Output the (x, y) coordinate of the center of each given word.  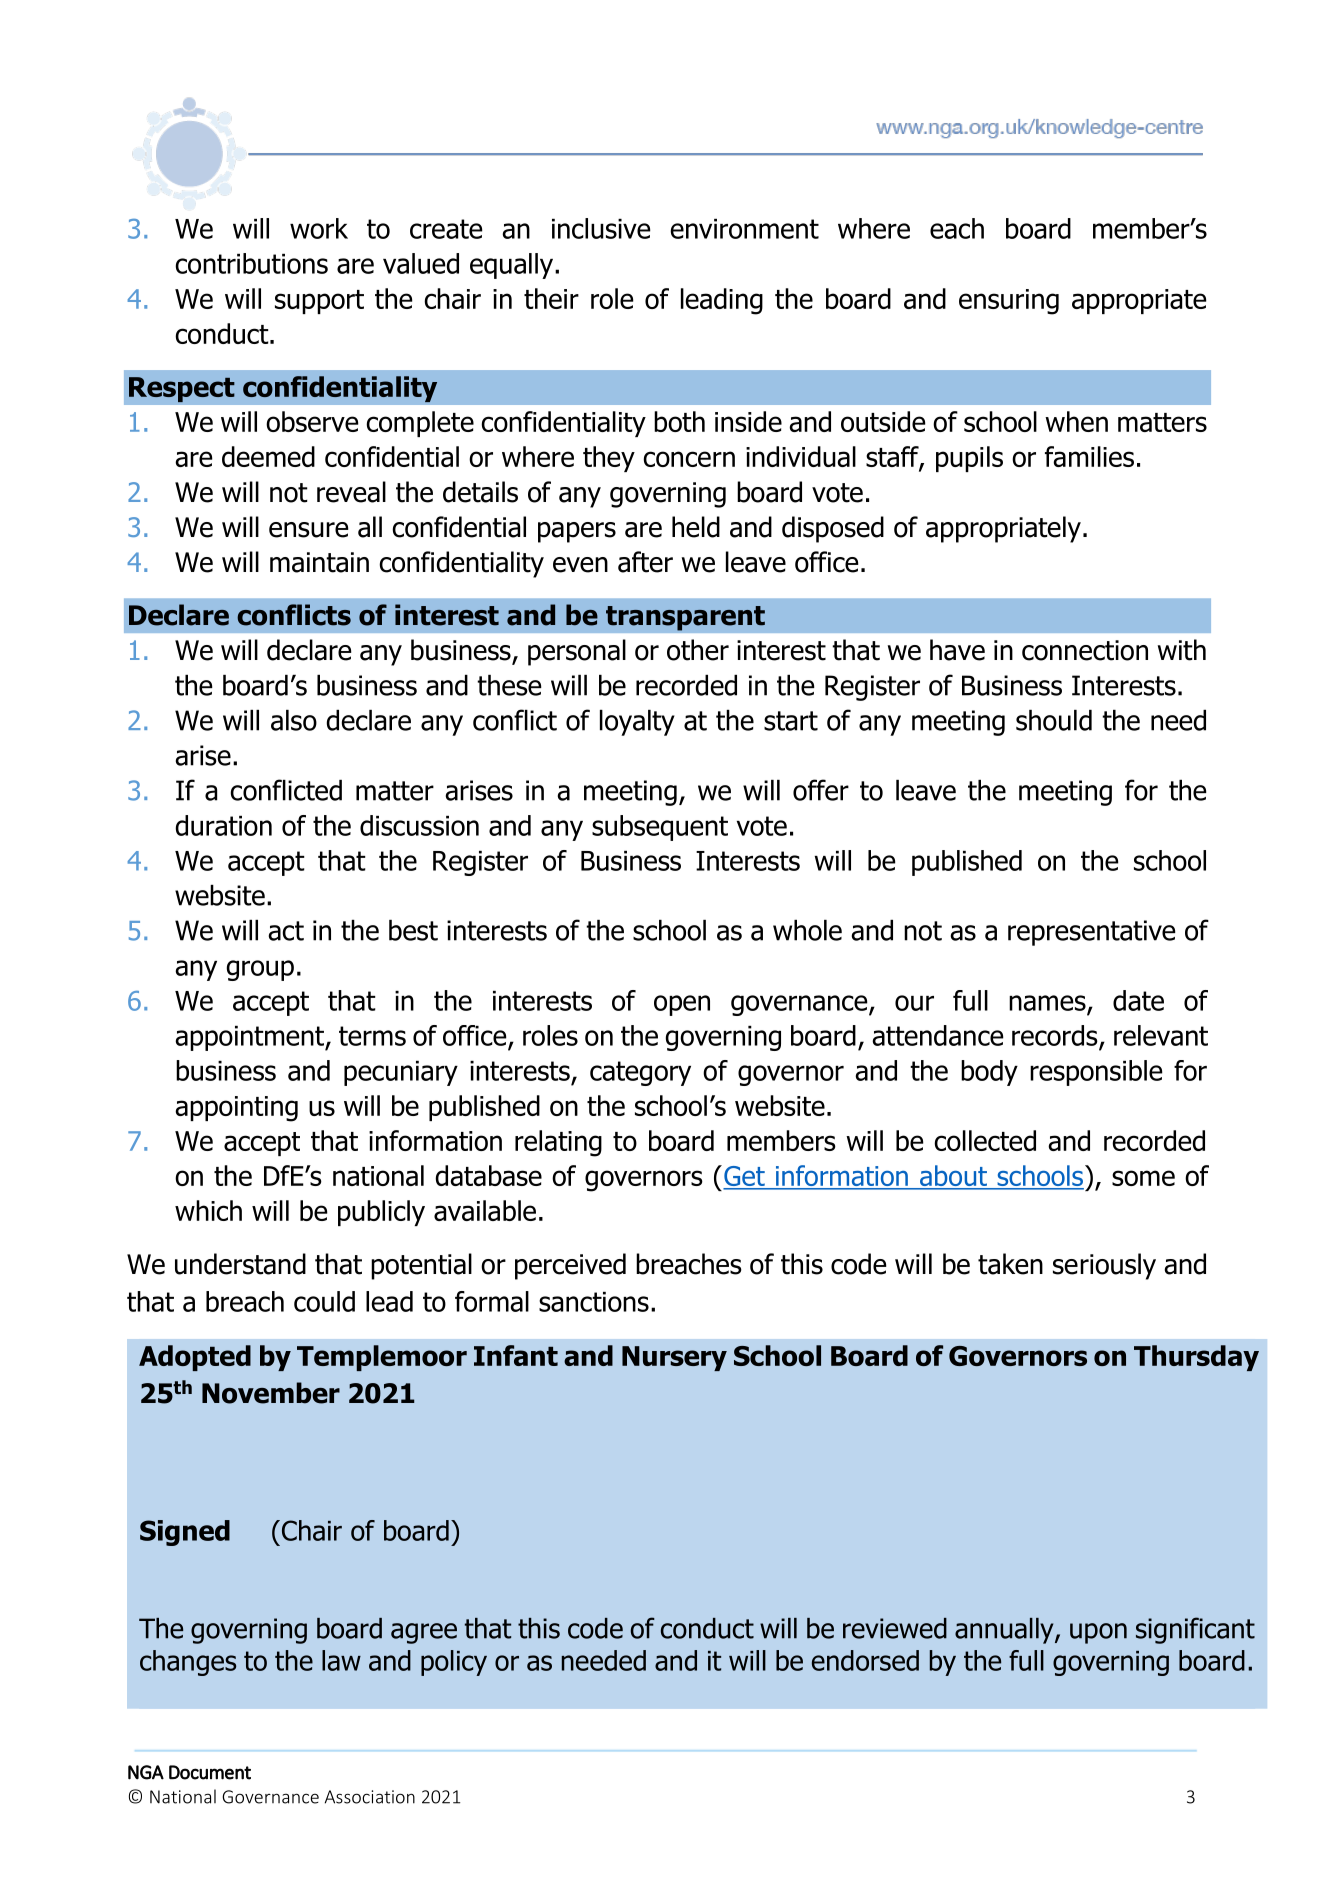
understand (240, 1264)
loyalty (637, 723)
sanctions (594, 1302)
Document (210, 1772)
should (1054, 720)
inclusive (601, 228)
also (294, 720)
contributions (251, 263)
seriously (1104, 1266)
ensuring (1009, 302)
